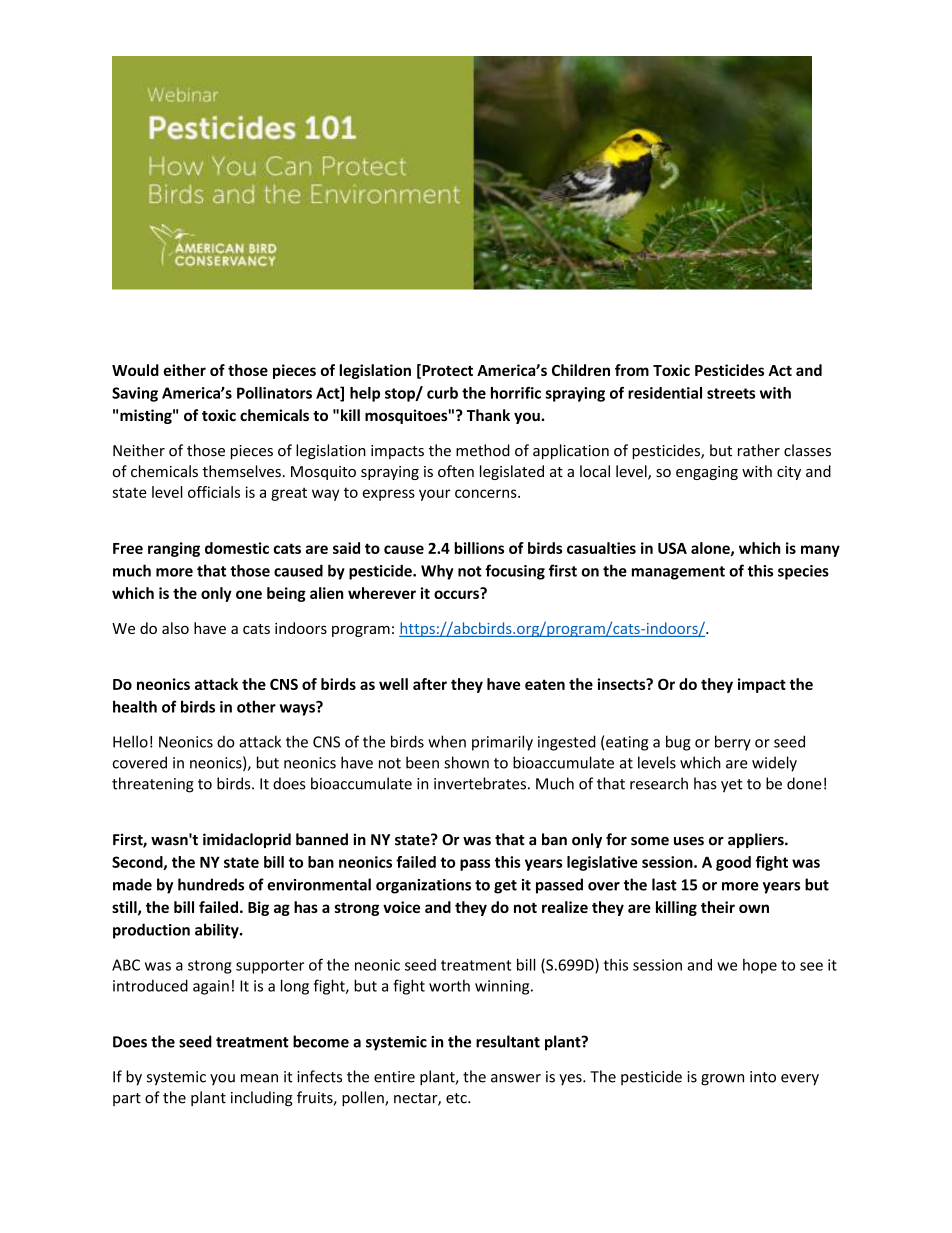 Image resolution: width=952 pixels, height=1233 pixels. Describe the element at coordinates (516, 1078) in the page. I see `answer` at that location.
